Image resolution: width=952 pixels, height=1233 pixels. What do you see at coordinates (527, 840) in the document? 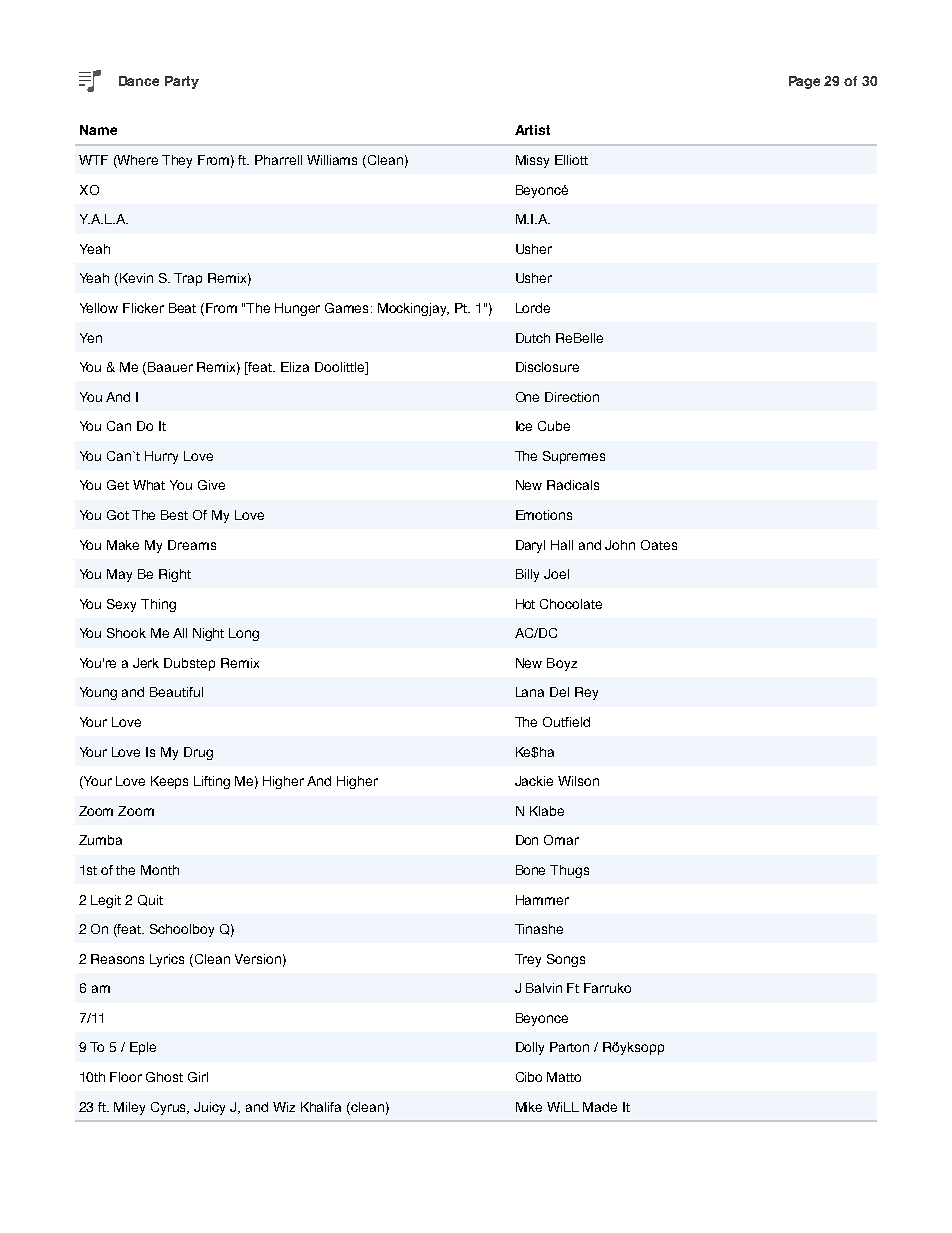
I see `Don` at bounding box center [527, 840].
